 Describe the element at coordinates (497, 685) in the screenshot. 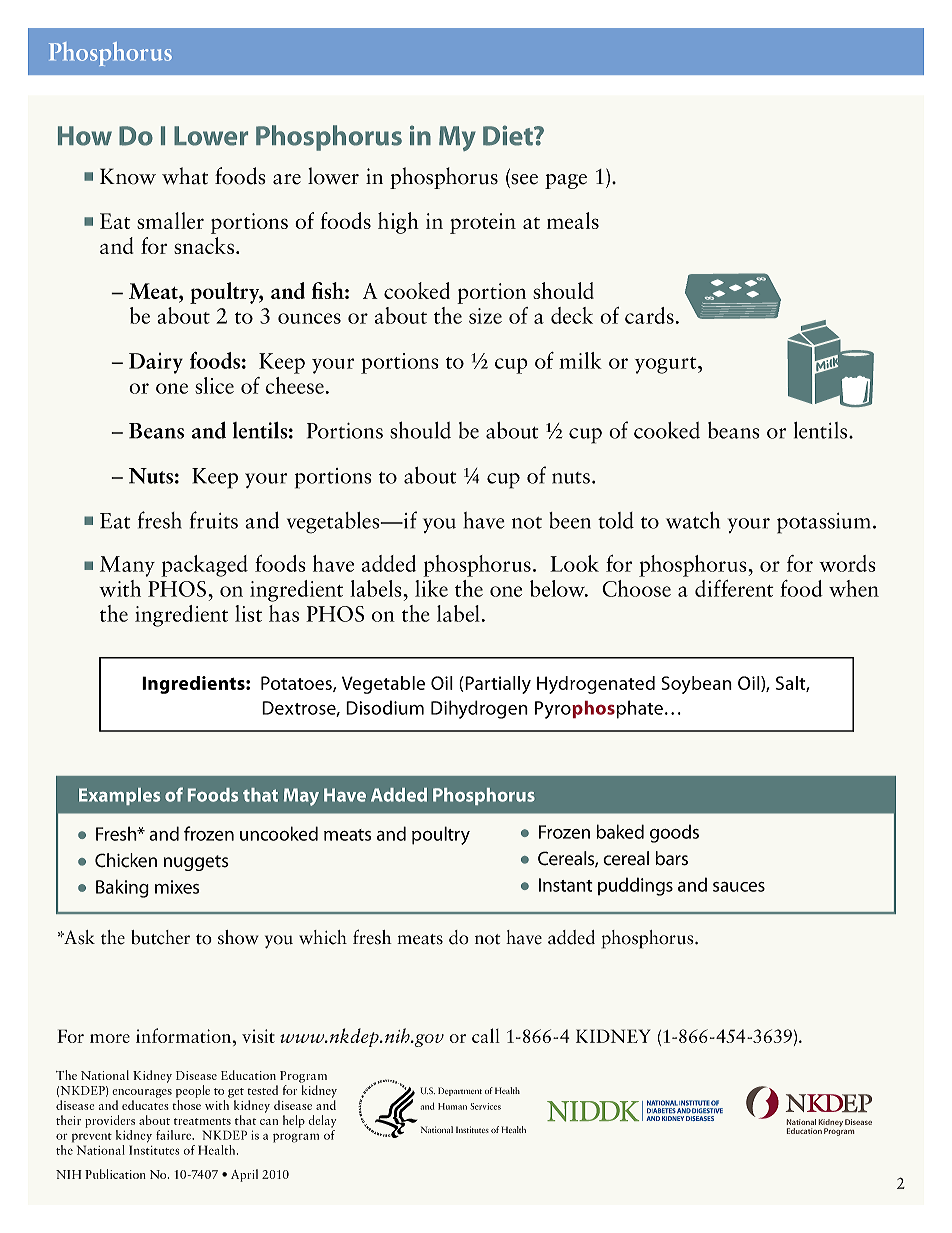

I see `Partially` at that location.
